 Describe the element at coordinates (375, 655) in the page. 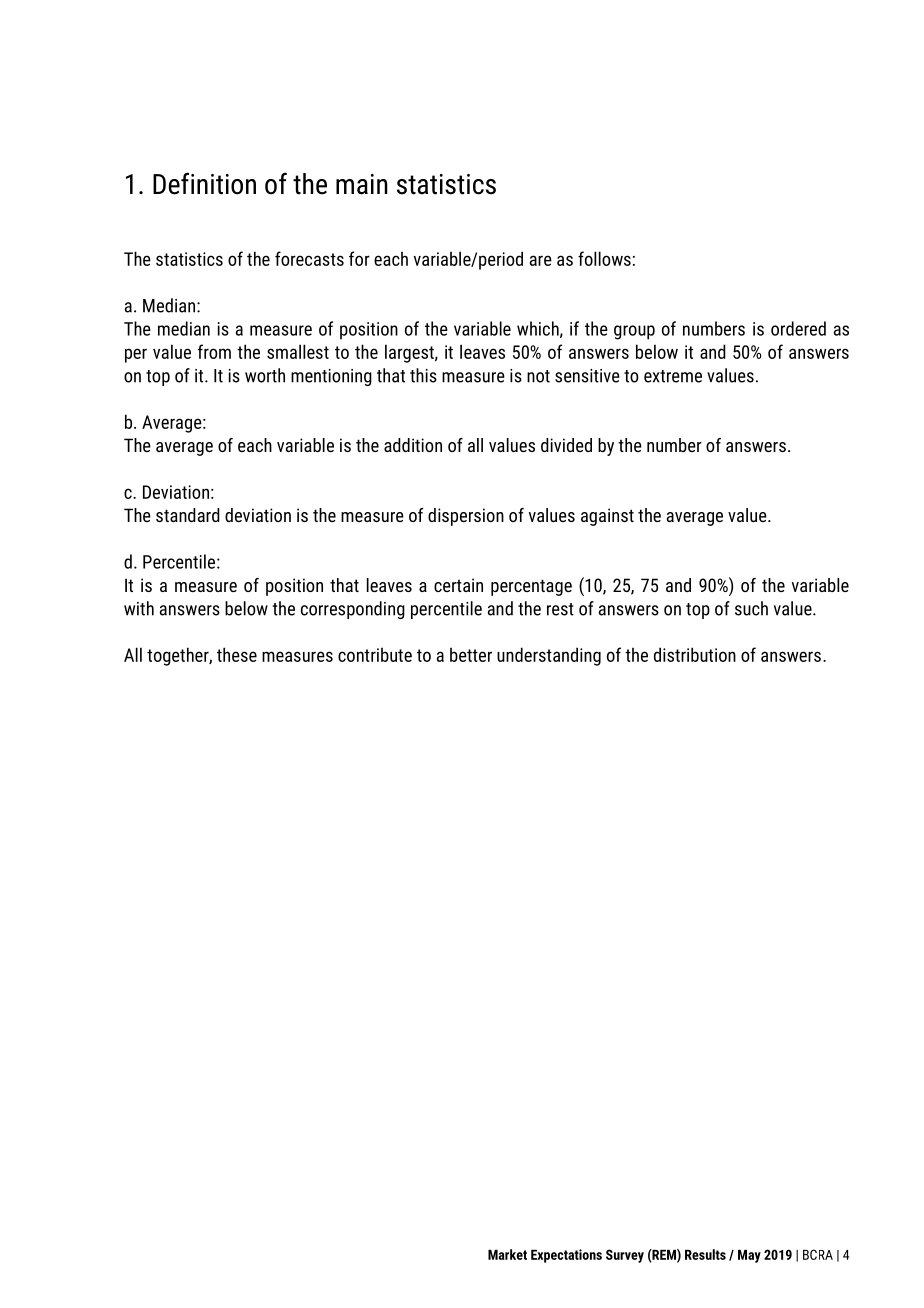

I see `contribute` at that location.
